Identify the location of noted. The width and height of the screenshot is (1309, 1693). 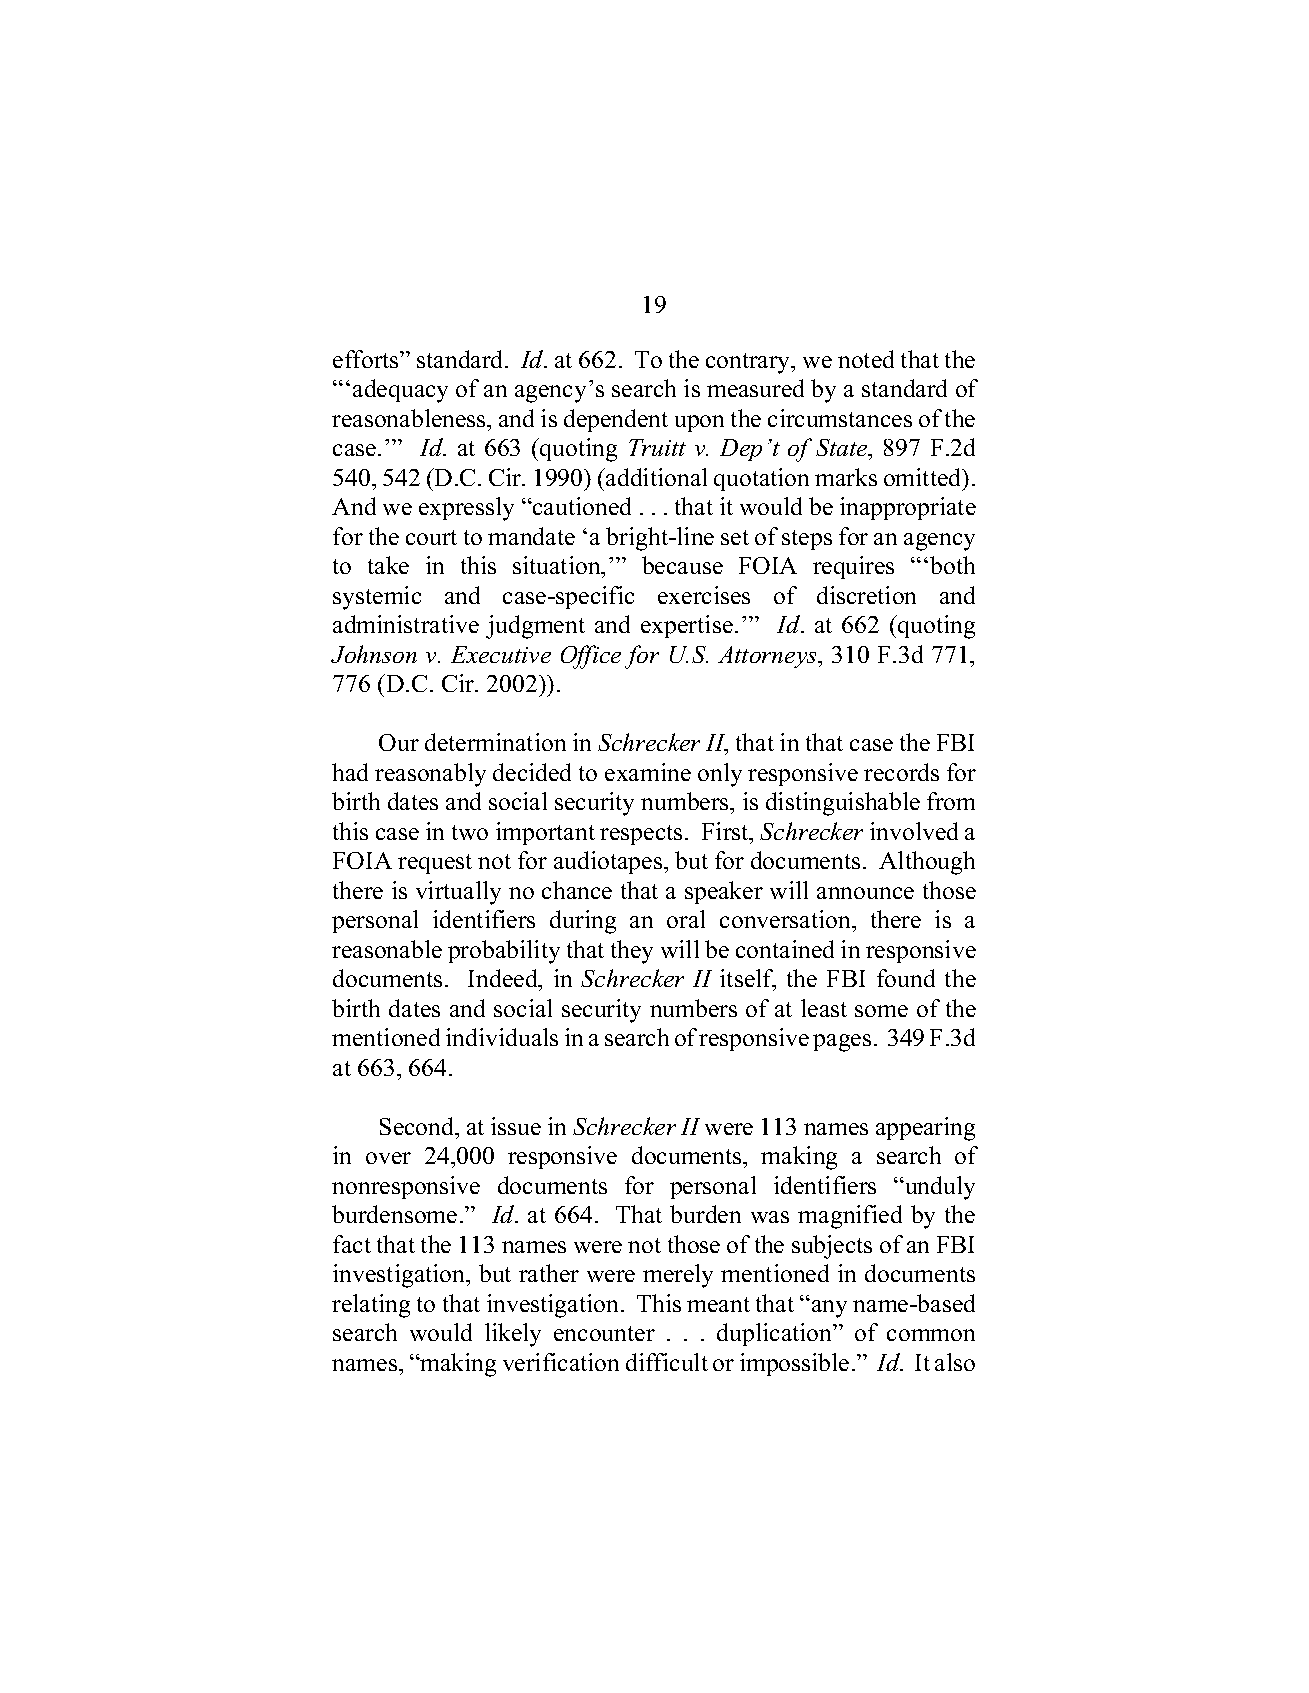
(866, 359).
